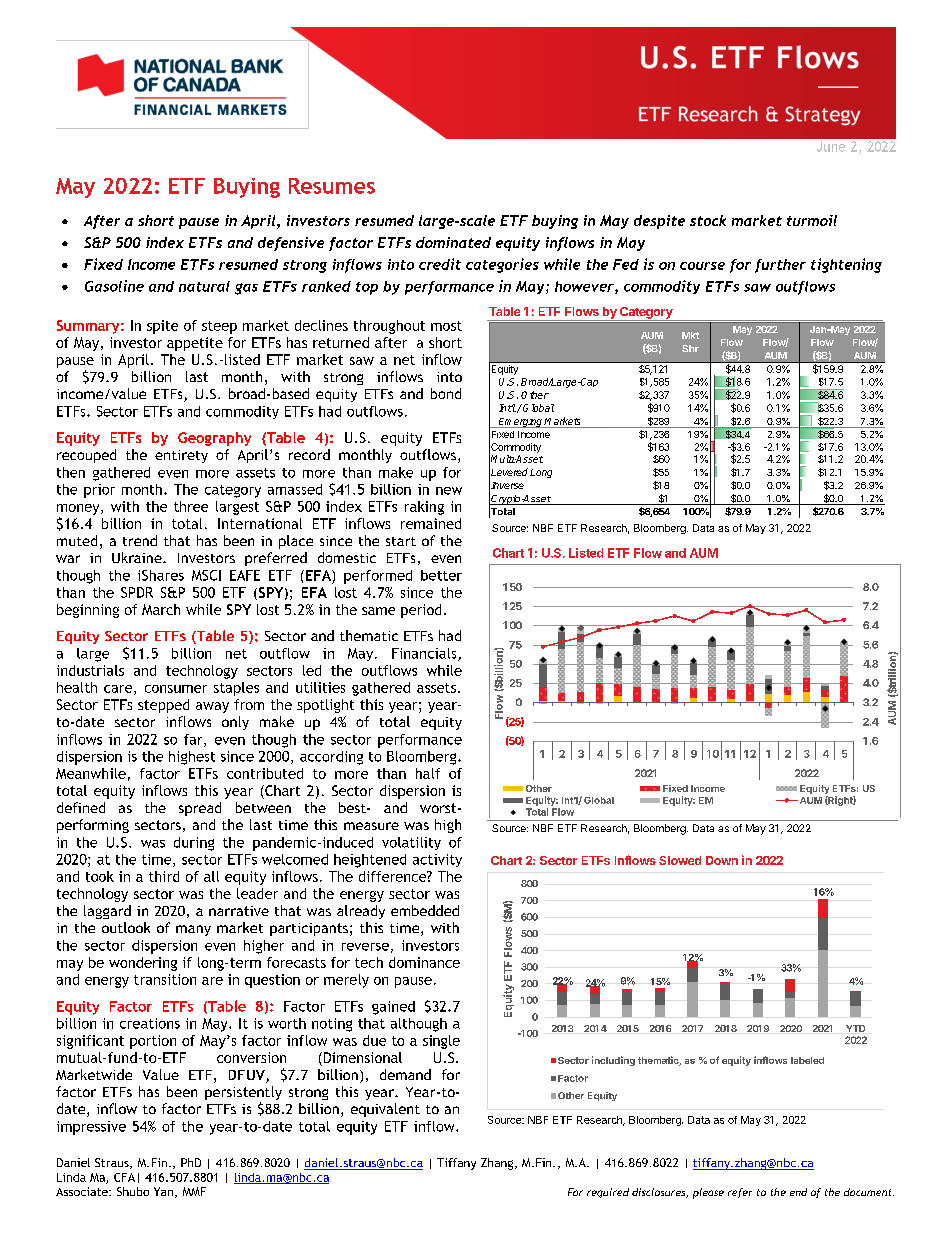 This screenshot has width=952, height=1233. I want to click on remained, so click(431, 523).
